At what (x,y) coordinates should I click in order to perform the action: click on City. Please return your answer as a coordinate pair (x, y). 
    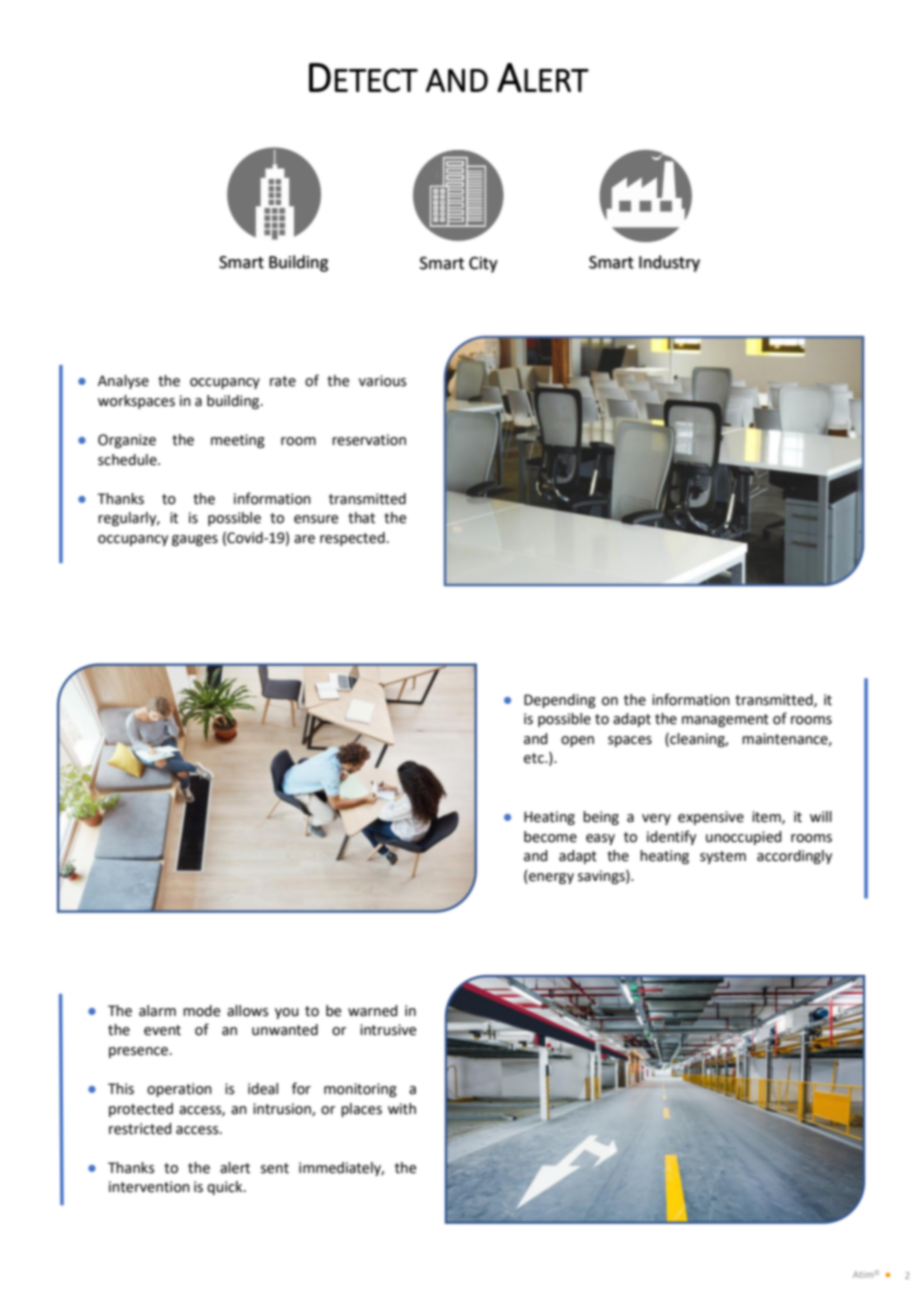
    Looking at the image, I should click on (483, 265).
